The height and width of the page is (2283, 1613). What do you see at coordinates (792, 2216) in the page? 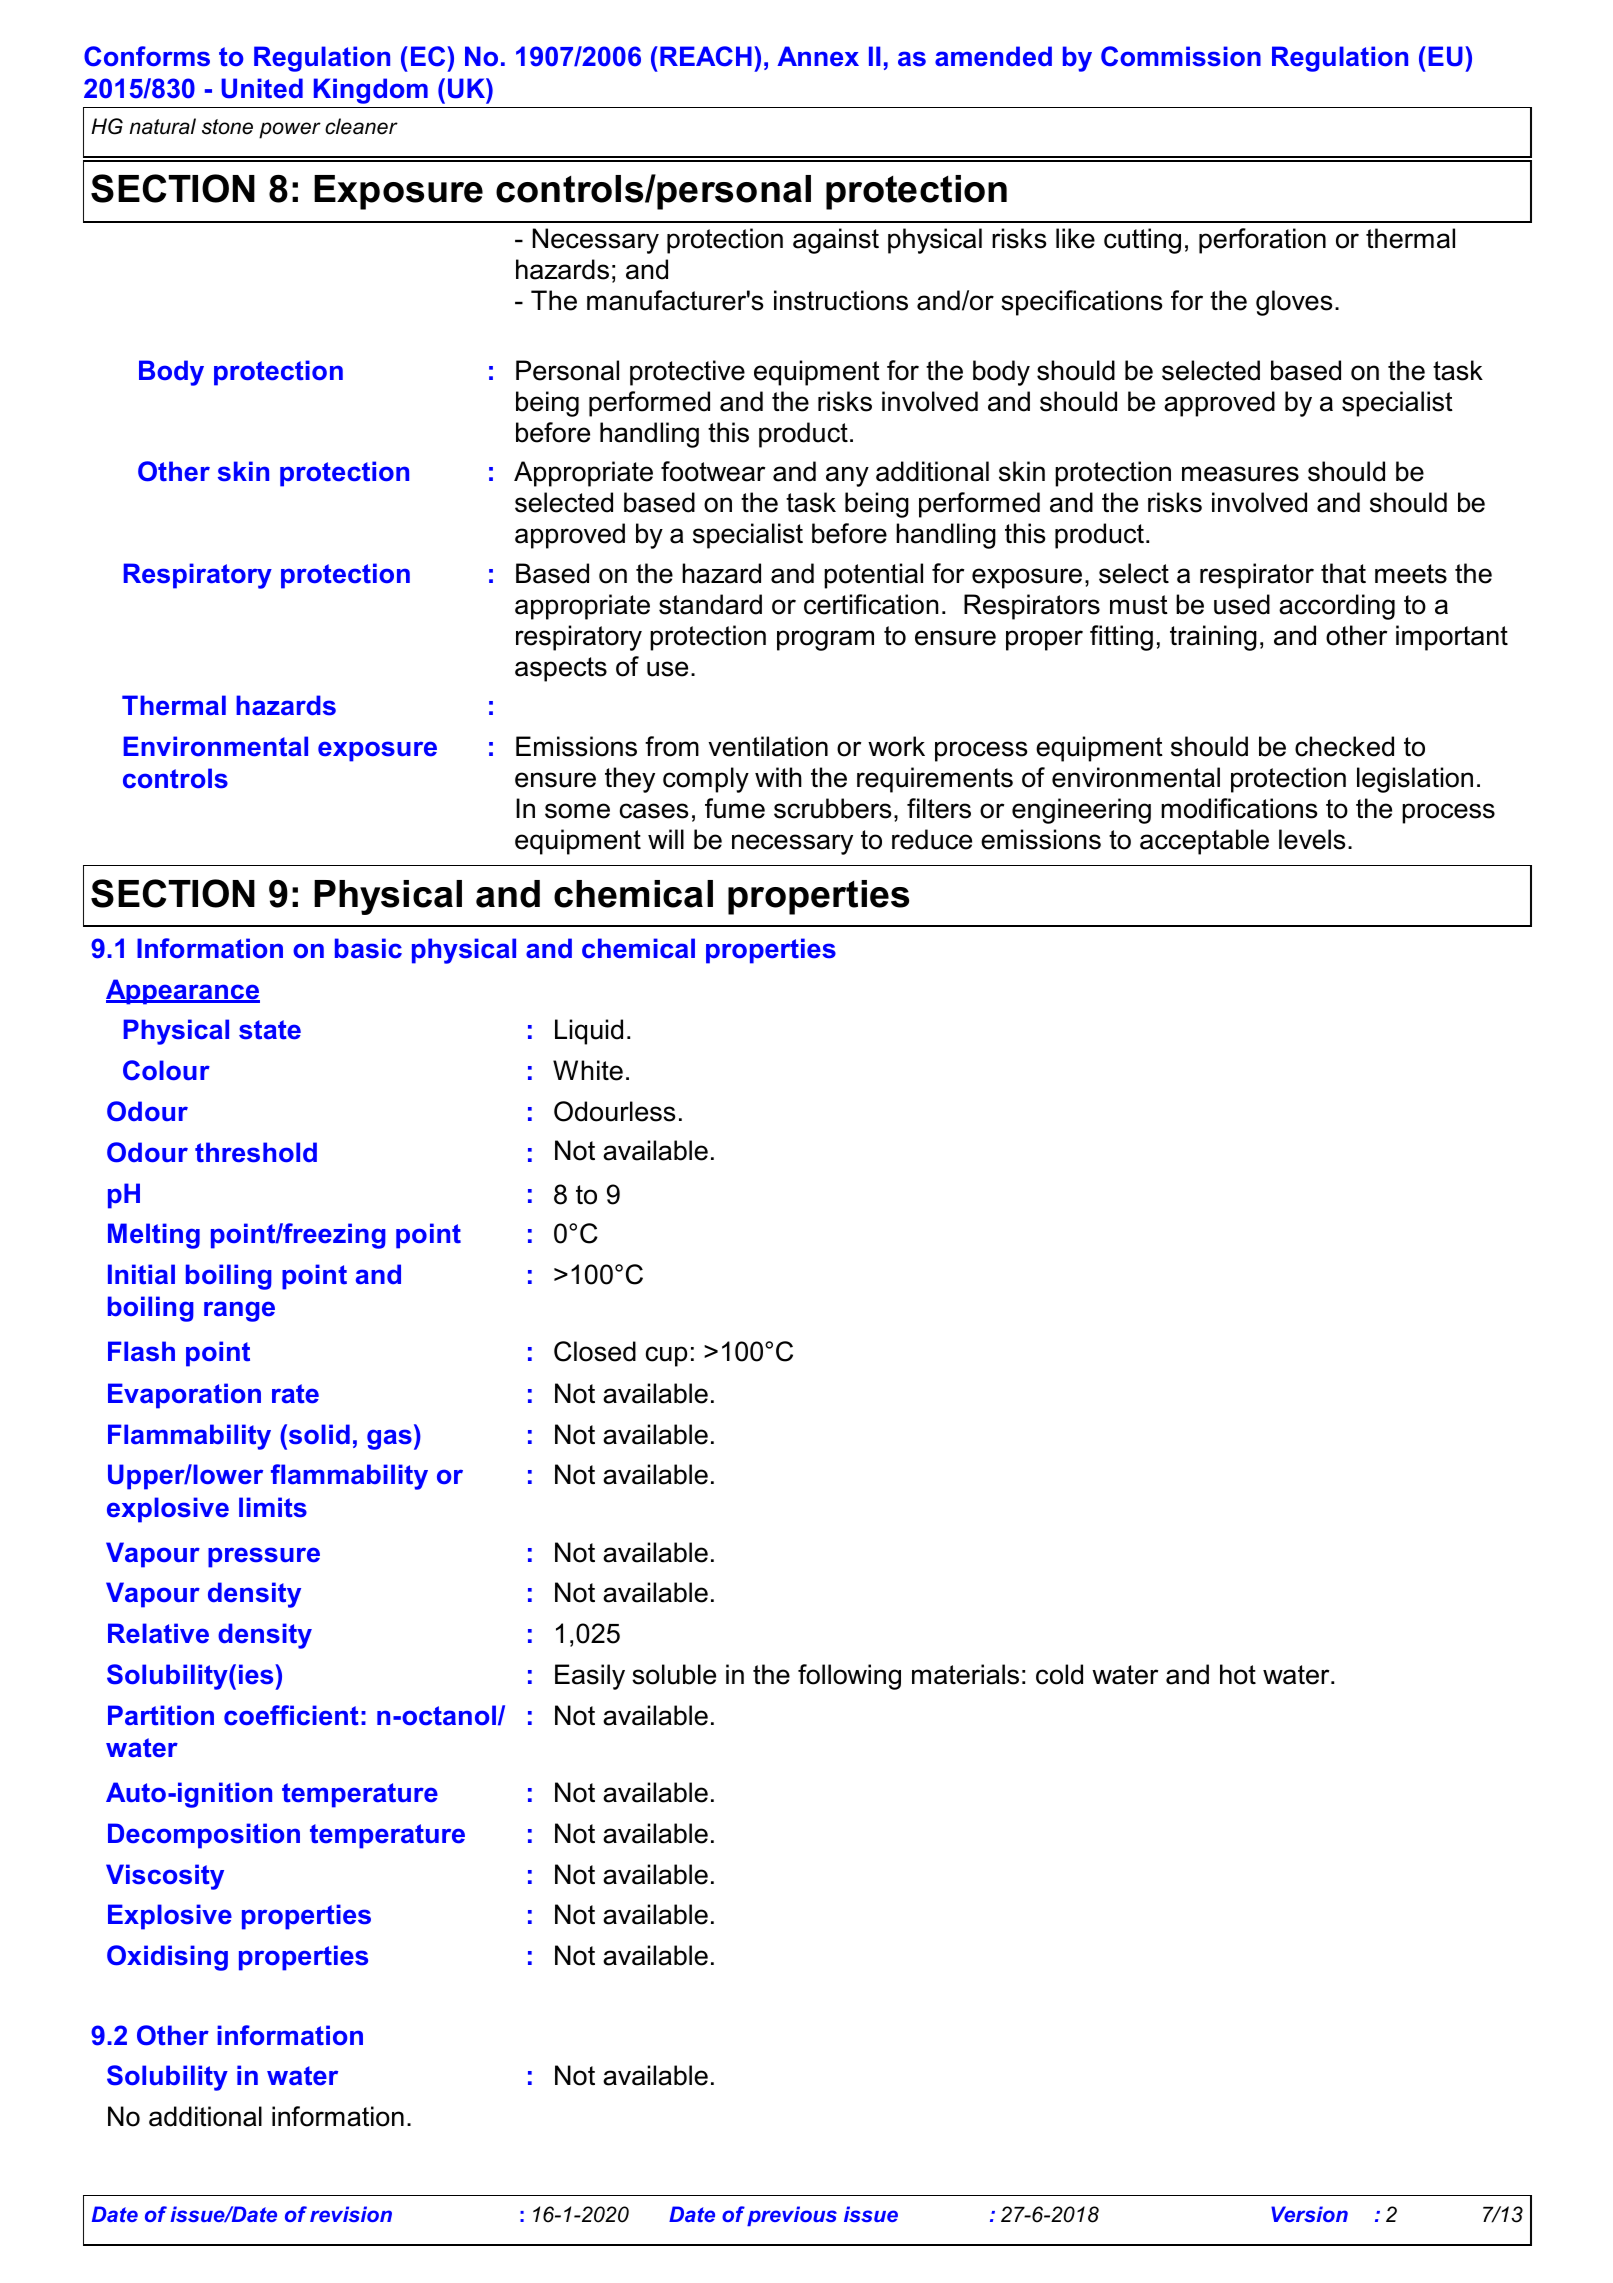
I see `previous` at bounding box center [792, 2216].
